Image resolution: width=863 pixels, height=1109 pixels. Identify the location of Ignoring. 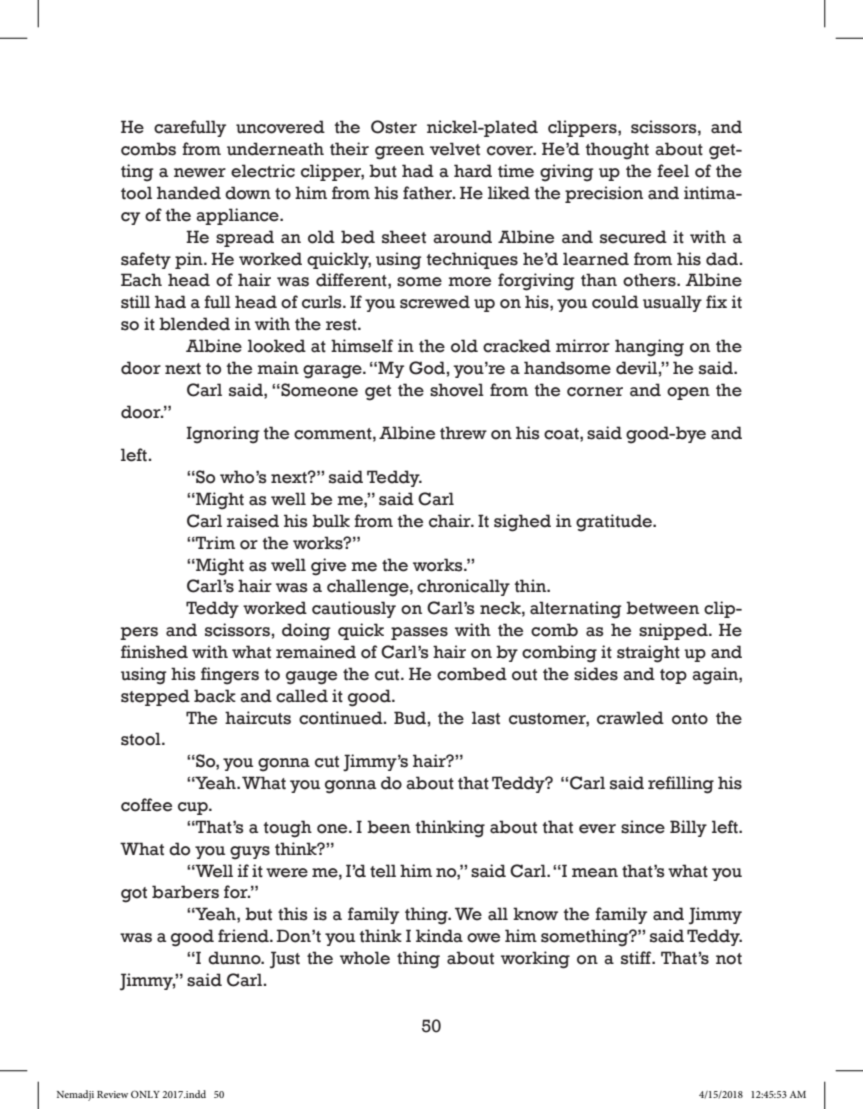
(223, 435).
